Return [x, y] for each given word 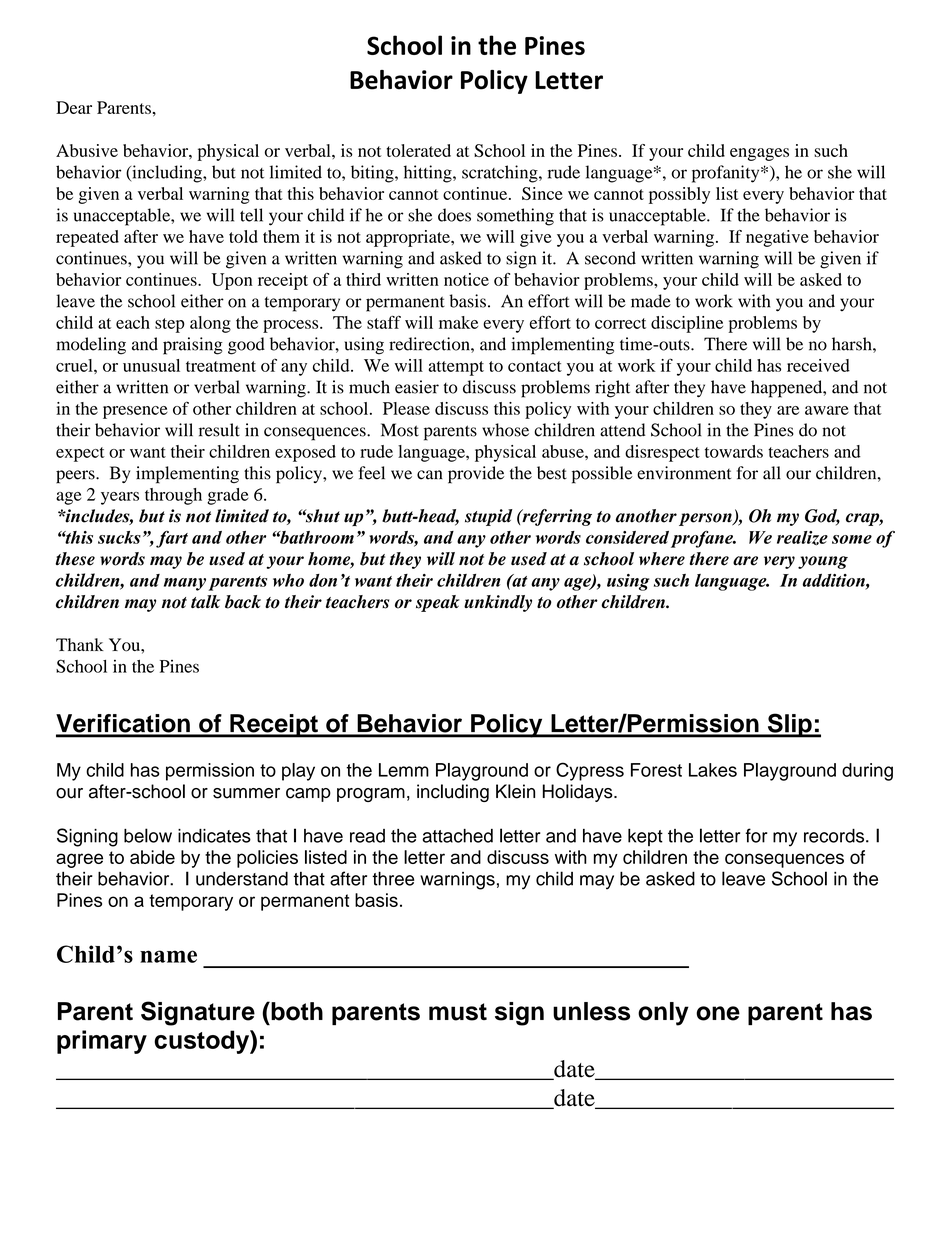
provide [476, 475]
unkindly [498, 603]
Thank [80, 644]
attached [457, 836]
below [148, 835]
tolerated [419, 150]
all [772, 473]
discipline [687, 324]
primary [102, 1042]
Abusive [87, 150]
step [170, 325]
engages [759, 154]
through [173, 496]
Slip [789, 725]
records [835, 836]
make [458, 322]
